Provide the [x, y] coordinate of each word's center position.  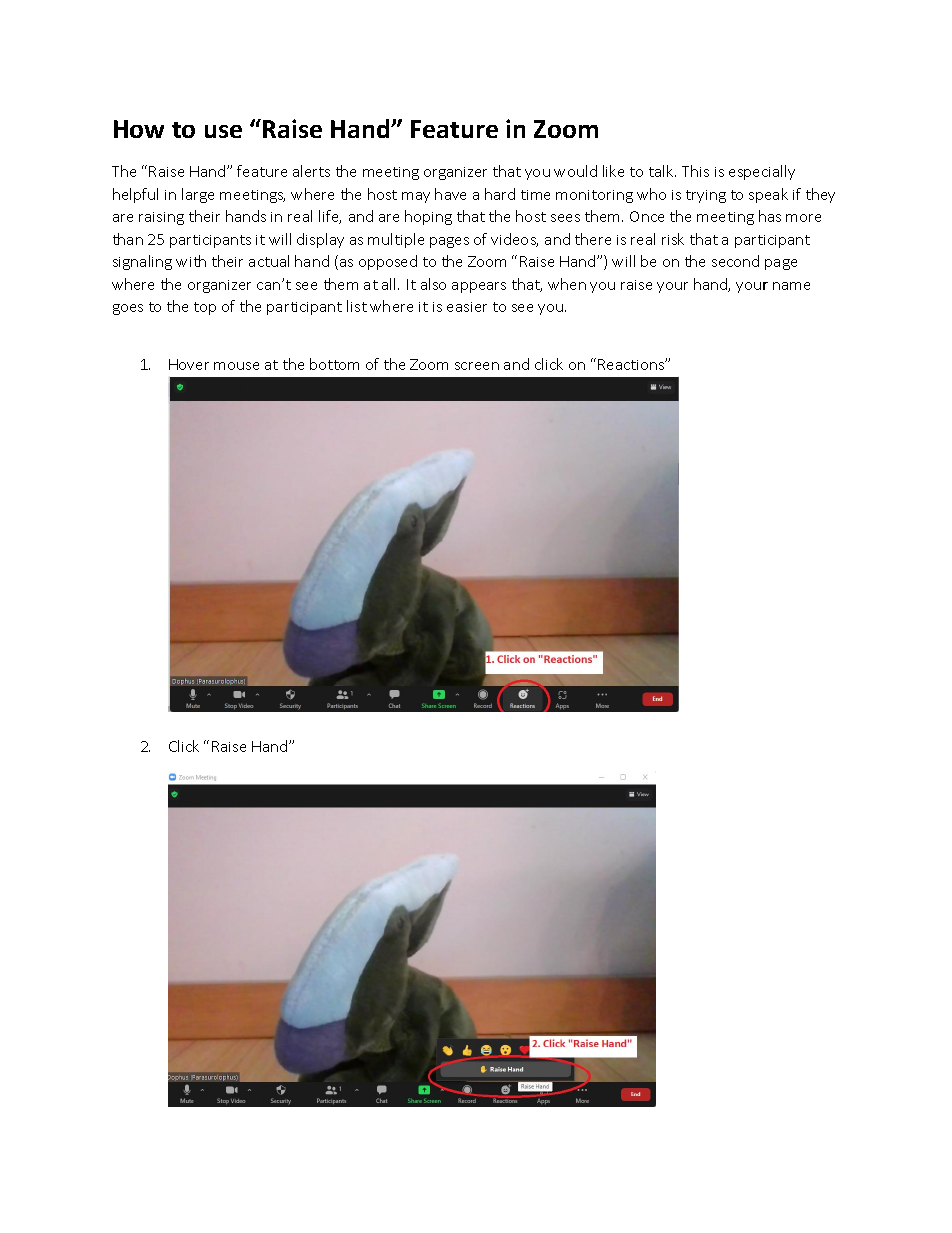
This [695, 171]
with [191, 261]
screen [477, 366]
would [575, 171]
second [735, 261]
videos [514, 240]
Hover [189, 364]
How [139, 129]
